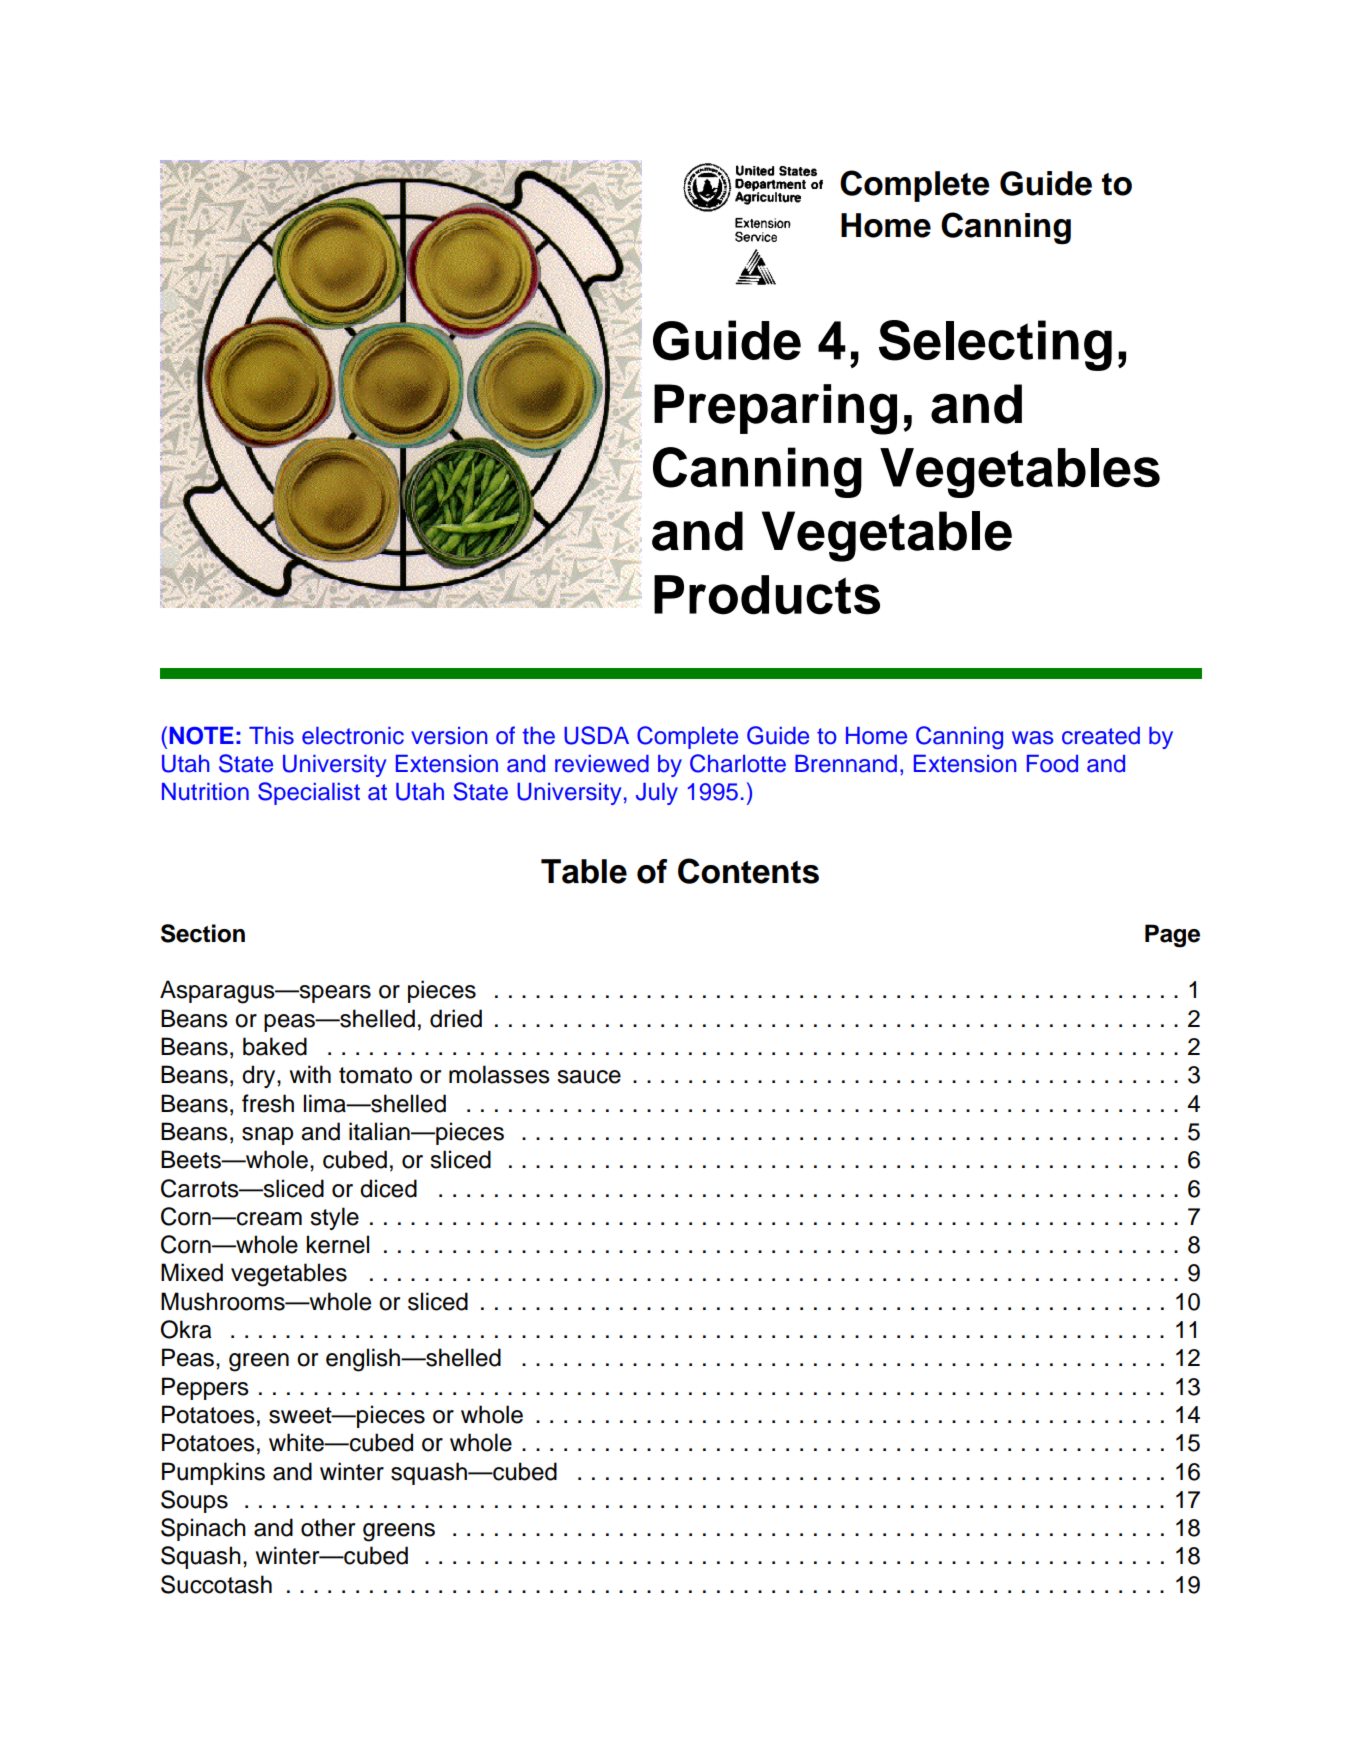 The width and height of the screenshot is (1361, 1762). What do you see at coordinates (271, 736) in the screenshot?
I see `This` at bounding box center [271, 736].
